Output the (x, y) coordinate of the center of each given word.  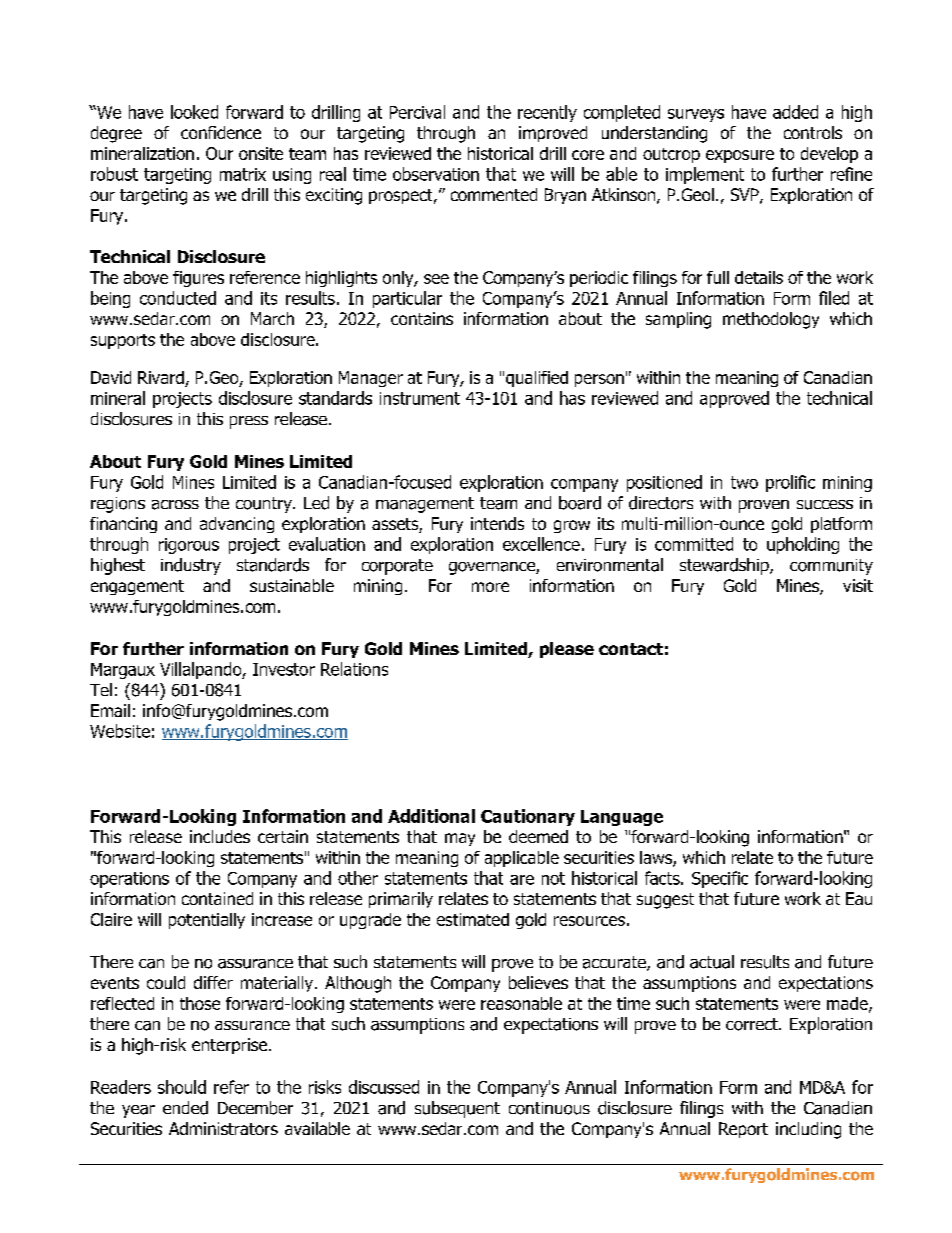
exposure (740, 156)
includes (220, 836)
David (111, 377)
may (460, 839)
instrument (420, 398)
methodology (771, 320)
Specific (720, 879)
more (490, 587)
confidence (221, 132)
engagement (137, 587)
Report (743, 1130)
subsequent (457, 1109)
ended (185, 1108)
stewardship (725, 566)
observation (436, 174)
